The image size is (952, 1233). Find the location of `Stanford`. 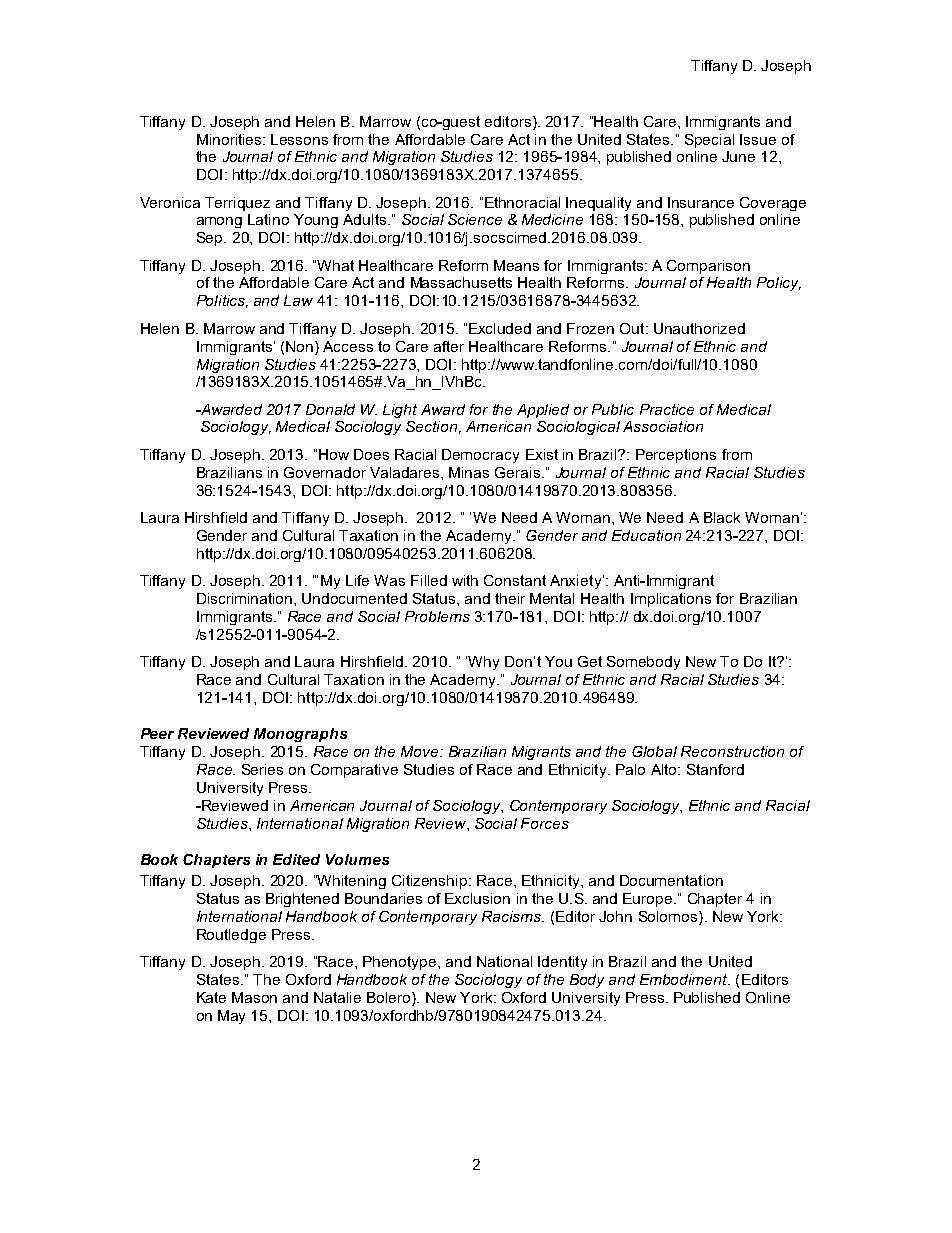

Stanford is located at coordinates (715, 769).
